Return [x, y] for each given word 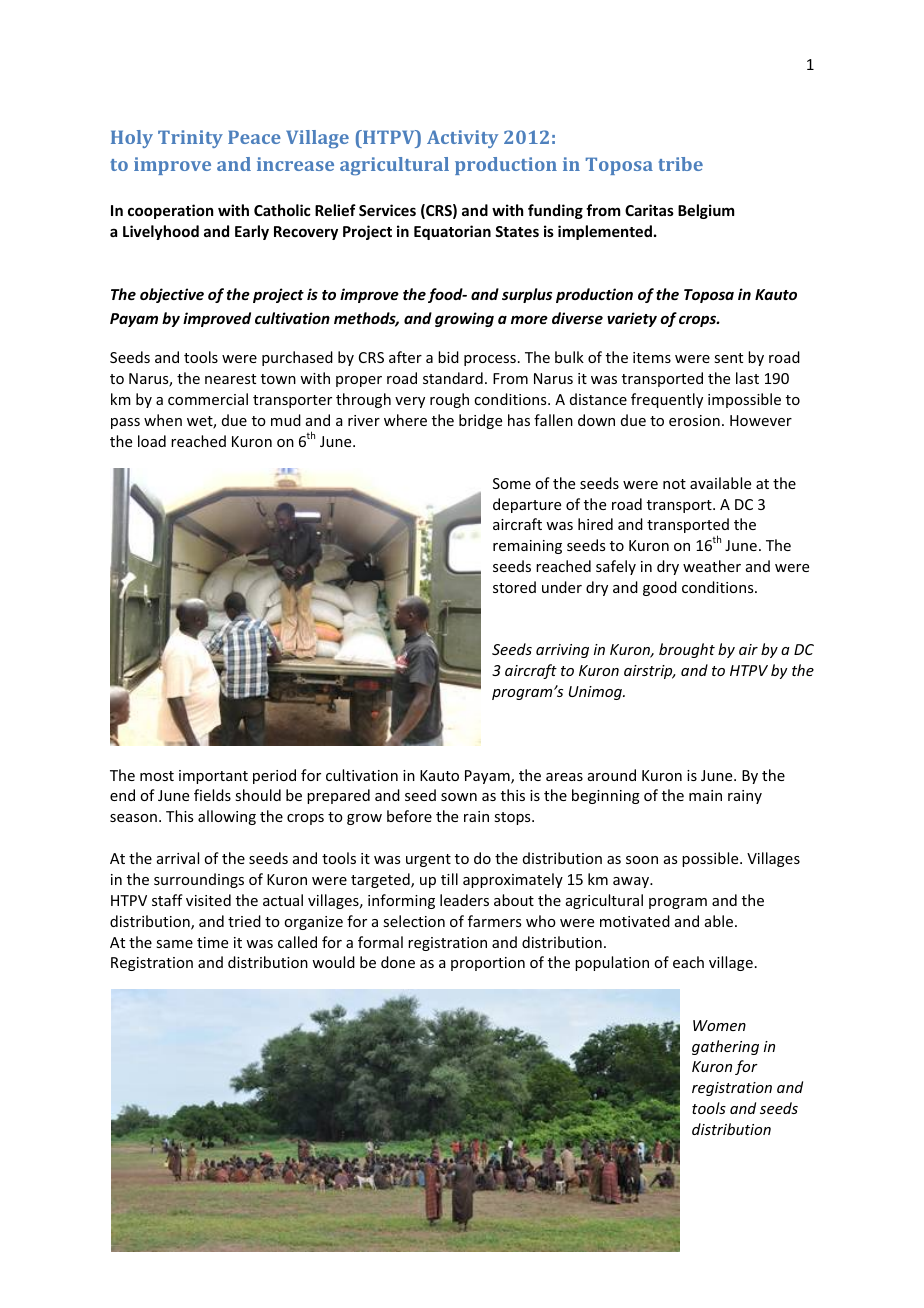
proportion [488, 964]
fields [212, 795]
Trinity [190, 139]
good [660, 588]
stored [514, 587]
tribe [680, 164]
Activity [462, 139]
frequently [667, 400]
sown [459, 797]
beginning [606, 796]
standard [453, 378]
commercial [208, 399]
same [174, 944]
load [152, 441]
